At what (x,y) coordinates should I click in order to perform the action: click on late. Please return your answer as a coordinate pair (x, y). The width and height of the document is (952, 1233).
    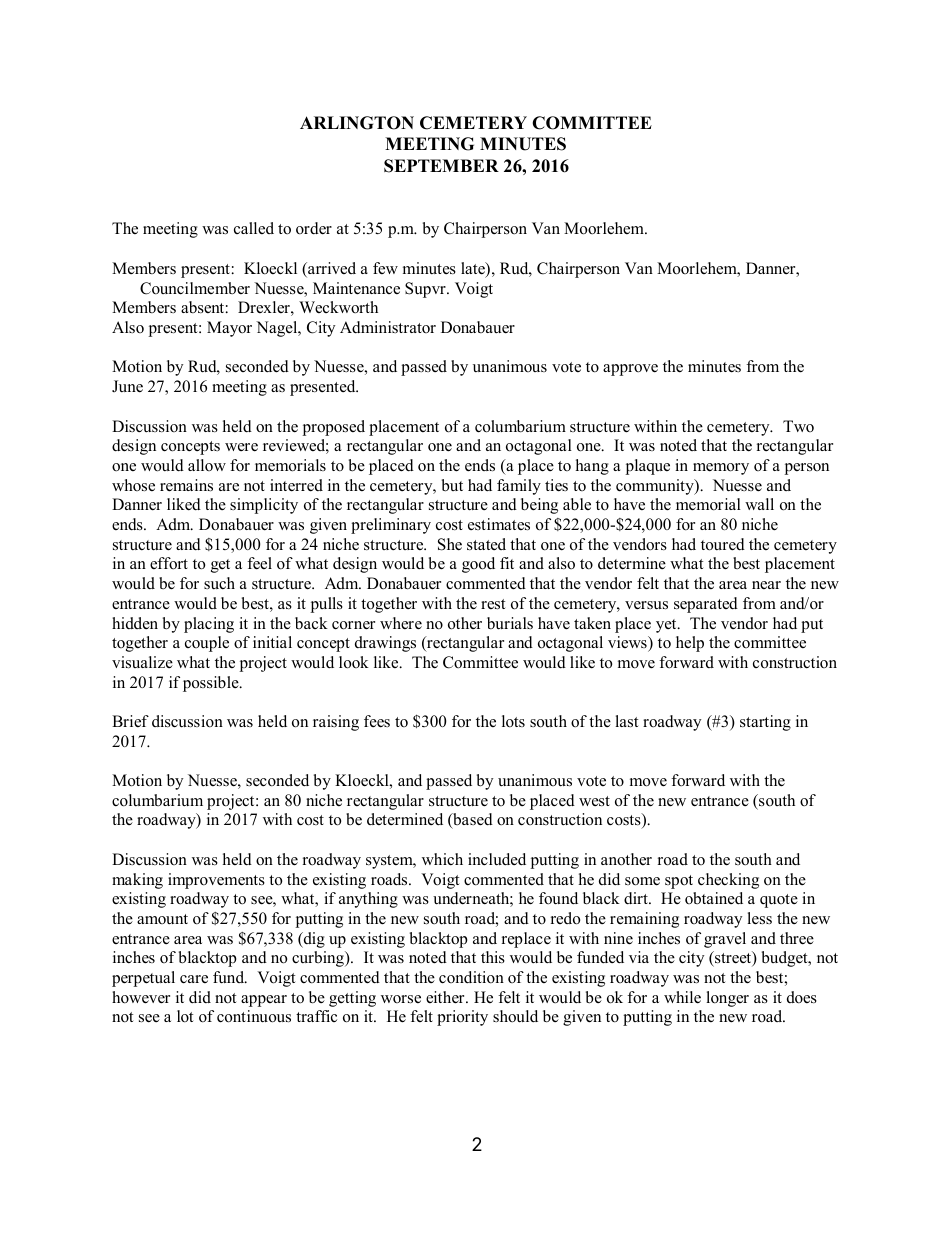
    Looking at the image, I should click on (474, 269).
